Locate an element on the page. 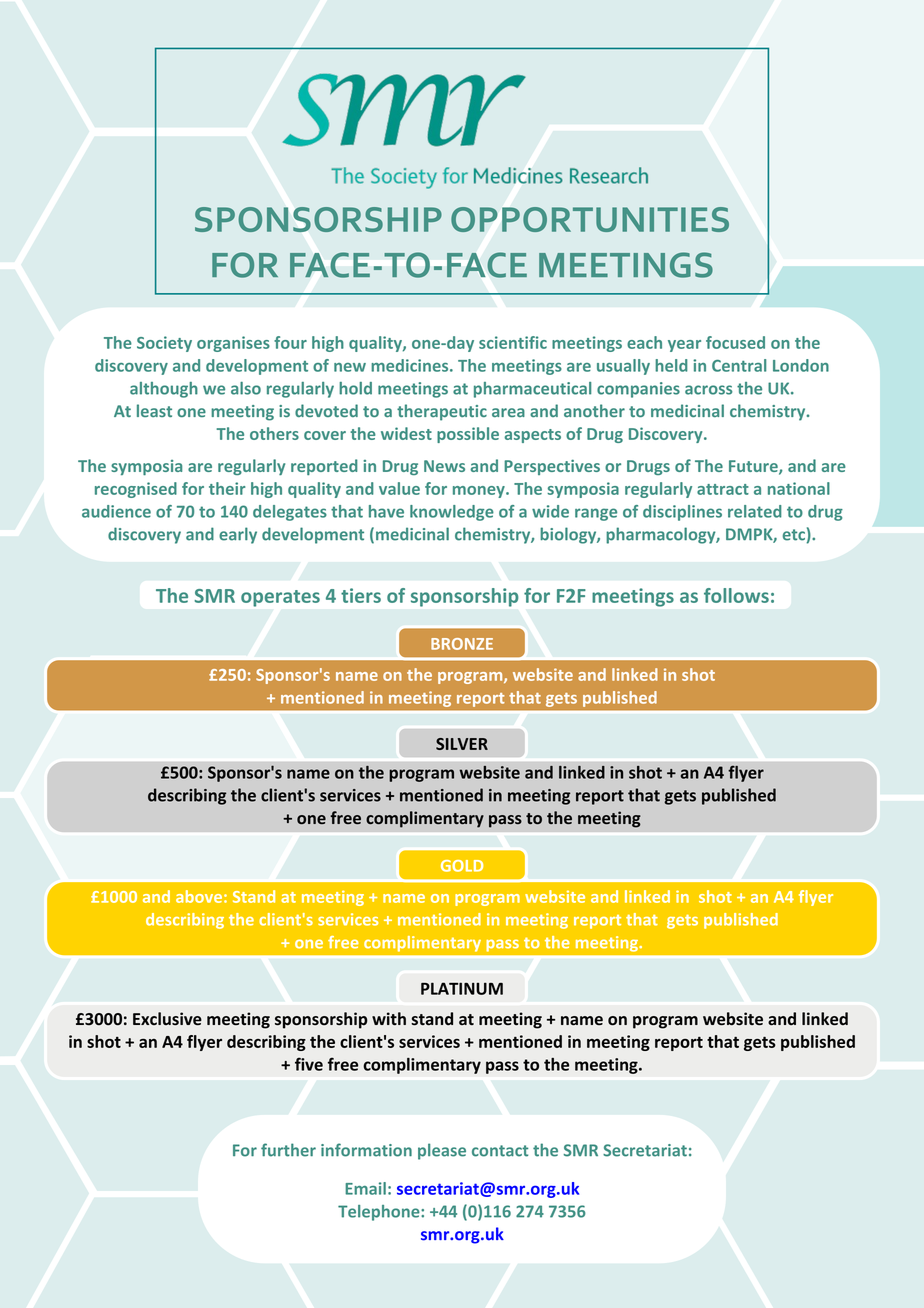 The height and width of the image is (1308, 924). OPPORTUNITIES is located at coordinates (590, 219).
